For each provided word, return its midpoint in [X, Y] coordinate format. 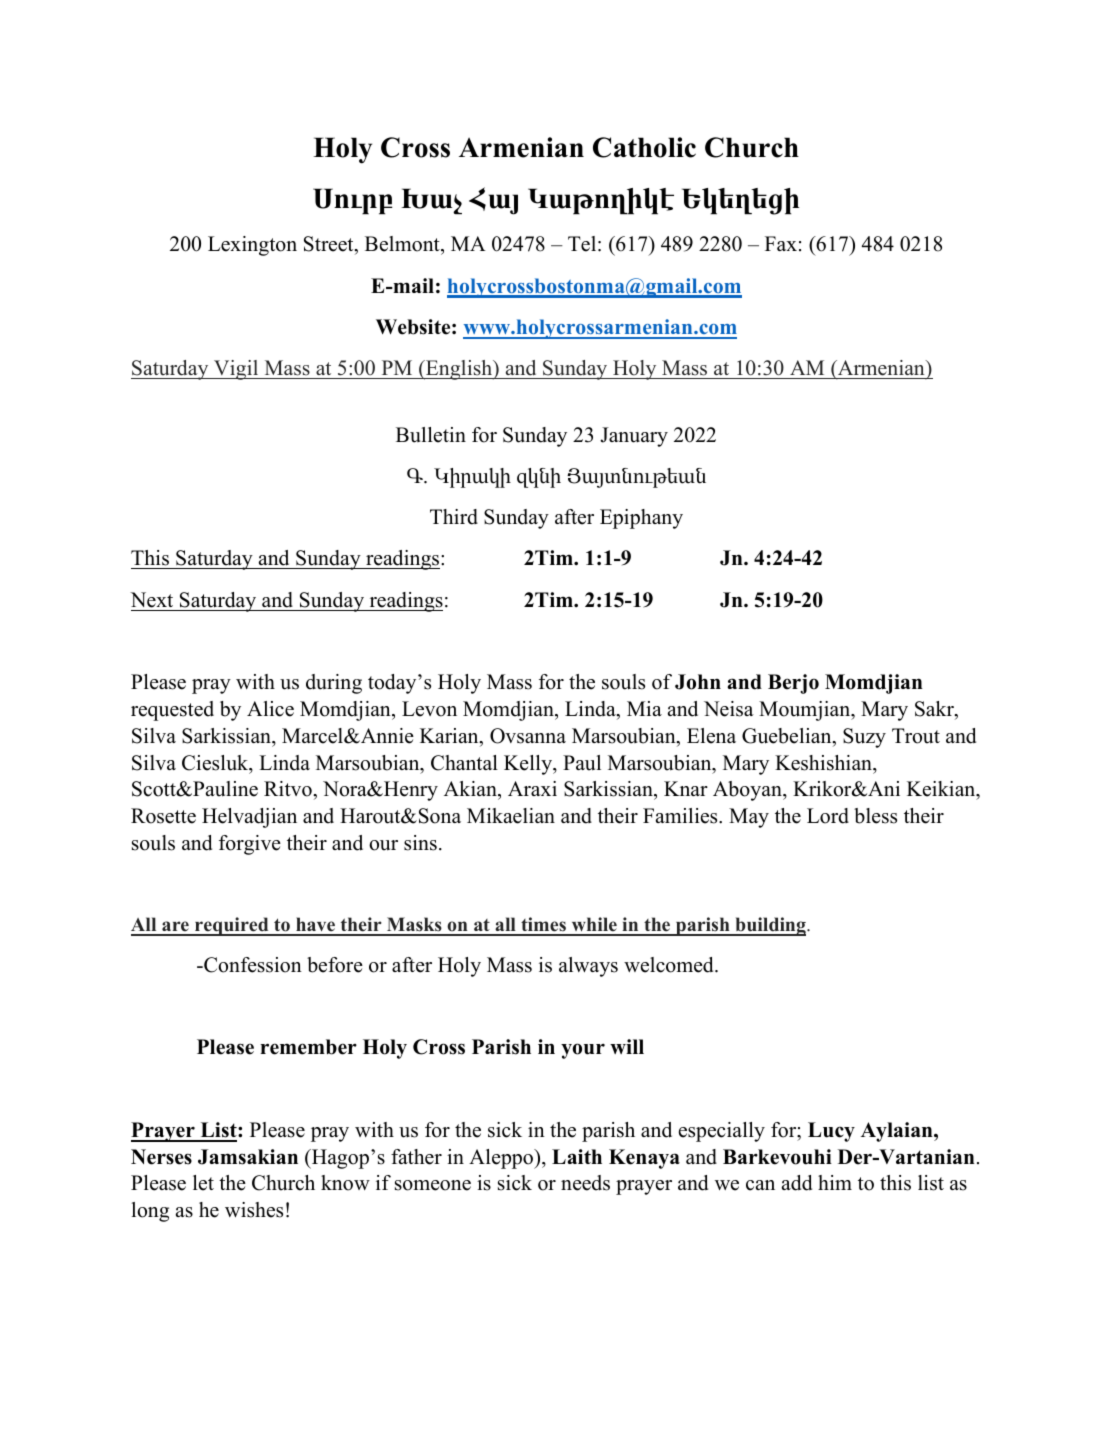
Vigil [236, 370]
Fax [781, 243]
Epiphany [641, 519]
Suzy [864, 738]
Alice [270, 709]
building [770, 926]
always [588, 967]
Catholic [644, 147]
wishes [254, 1210]
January [634, 437]
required [232, 926]
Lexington [252, 246]
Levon [429, 709]
